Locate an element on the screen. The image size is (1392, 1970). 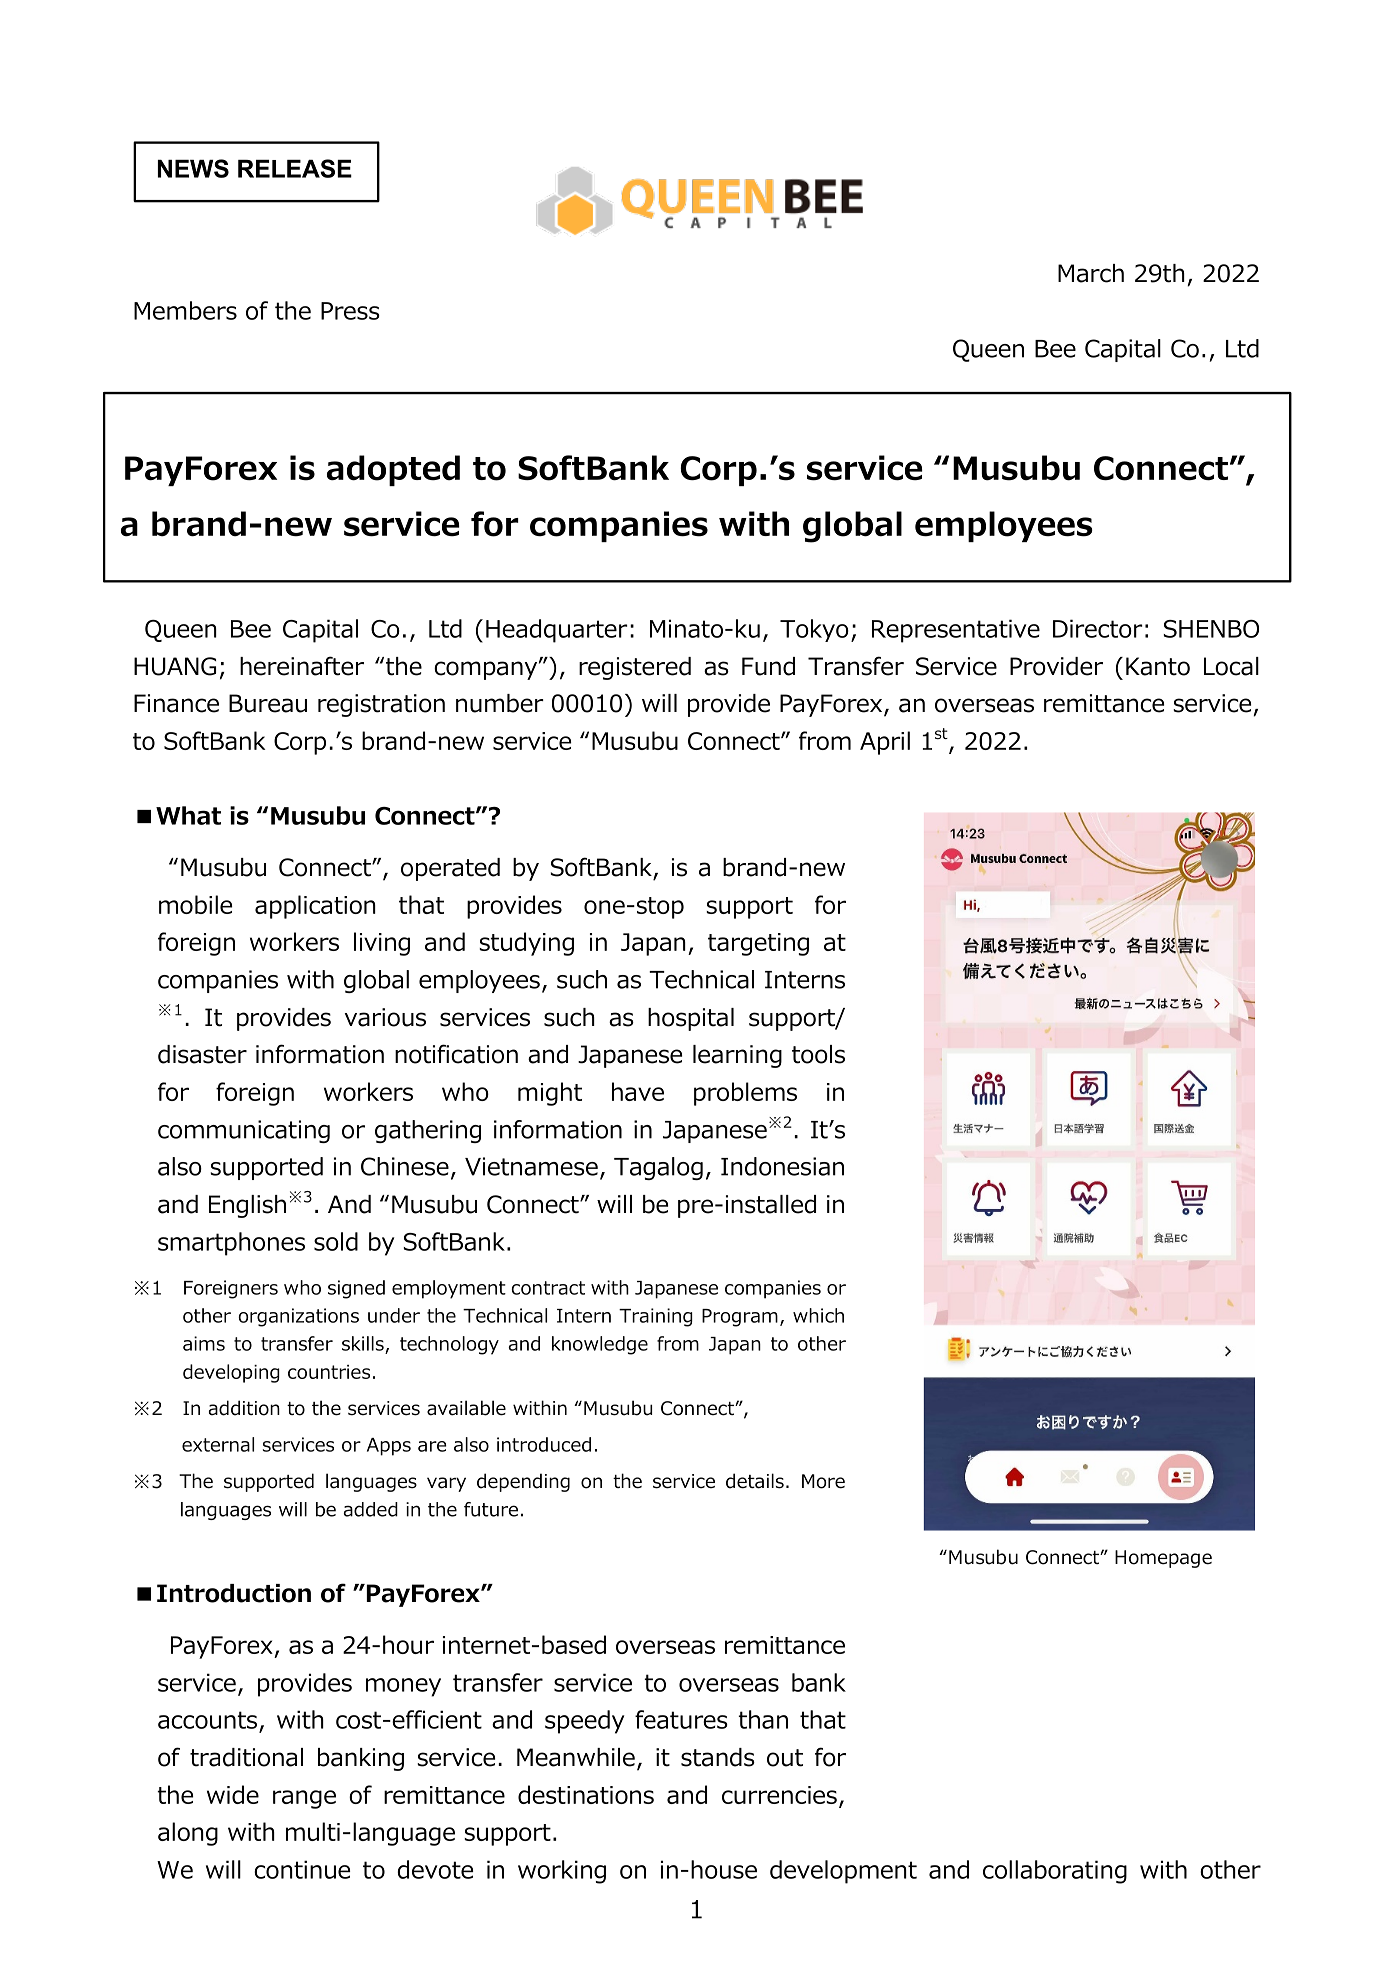
tools is located at coordinates (818, 1054).
